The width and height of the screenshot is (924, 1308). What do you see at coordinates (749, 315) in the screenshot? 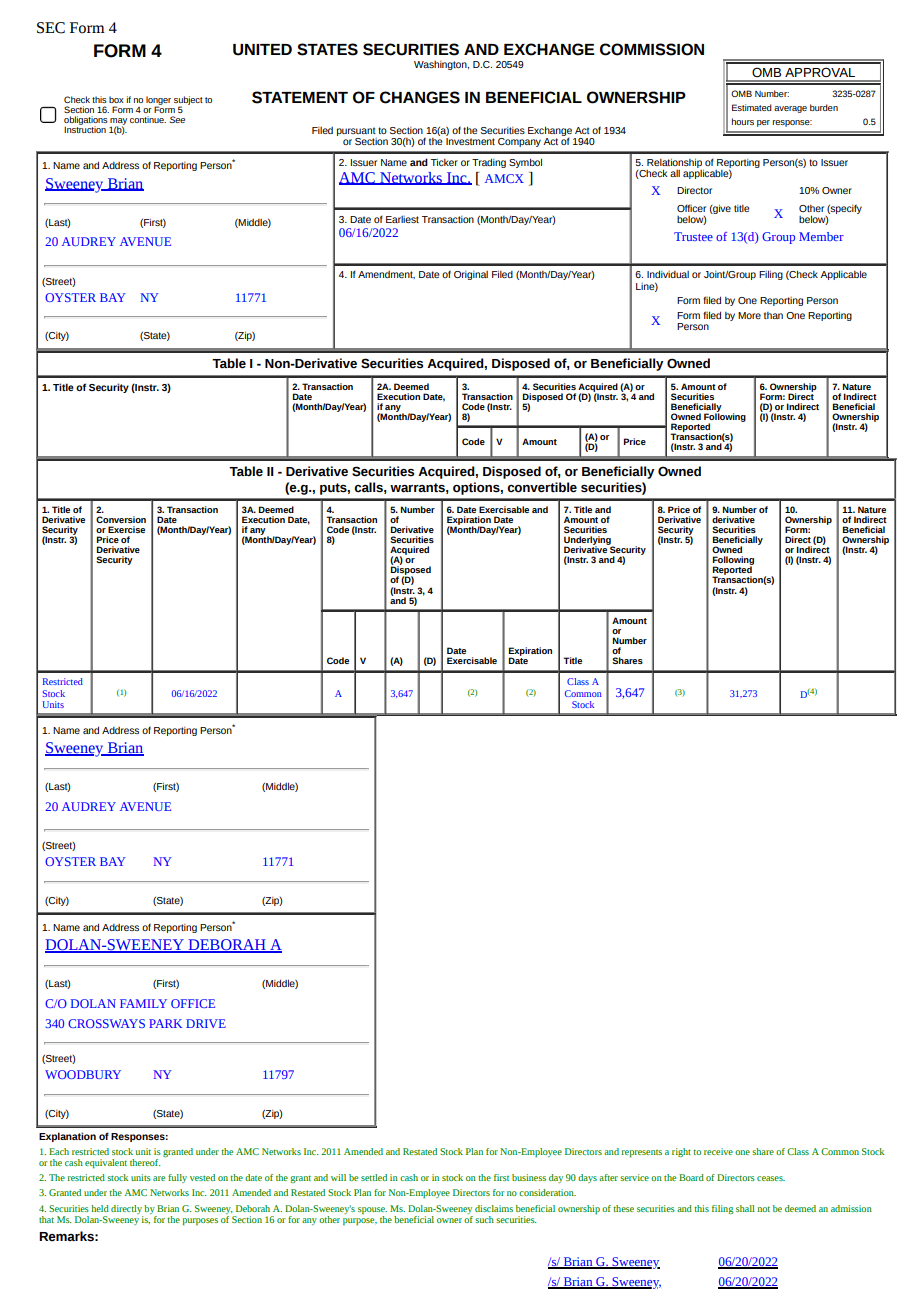
I see `More` at bounding box center [749, 315].
